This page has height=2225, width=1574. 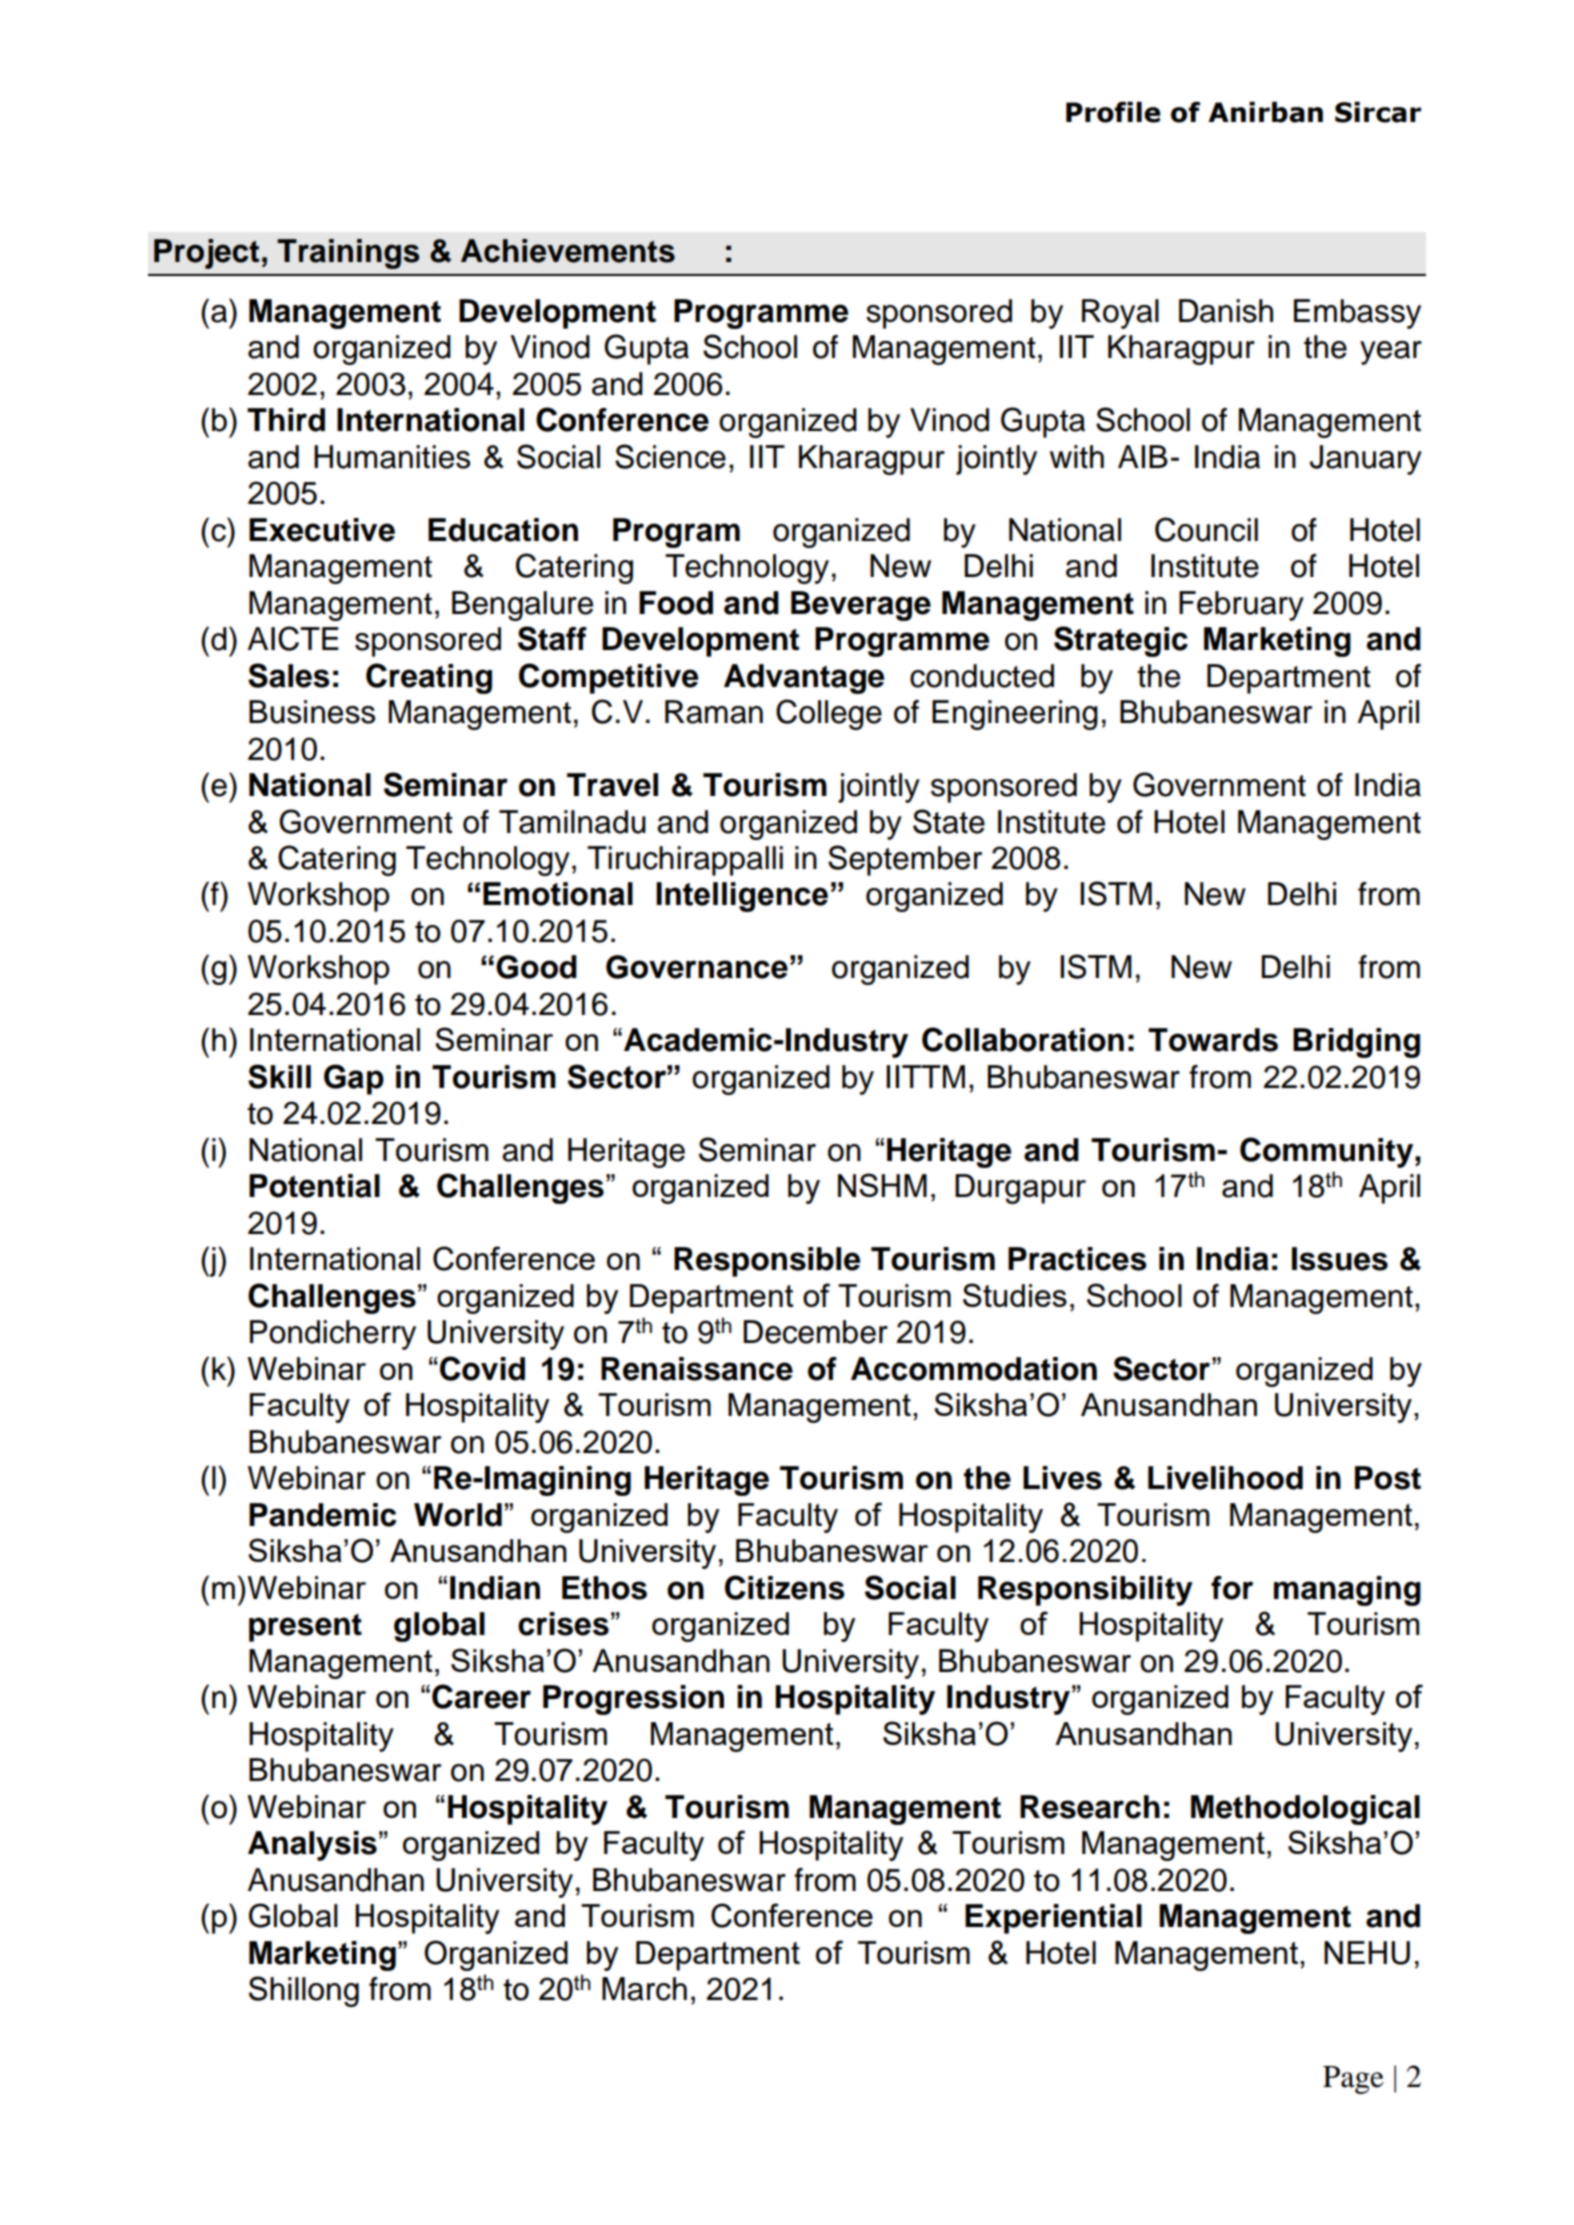 What do you see at coordinates (1121, 641) in the page?
I see `Strategic` at bounding box center [1121, 641].
